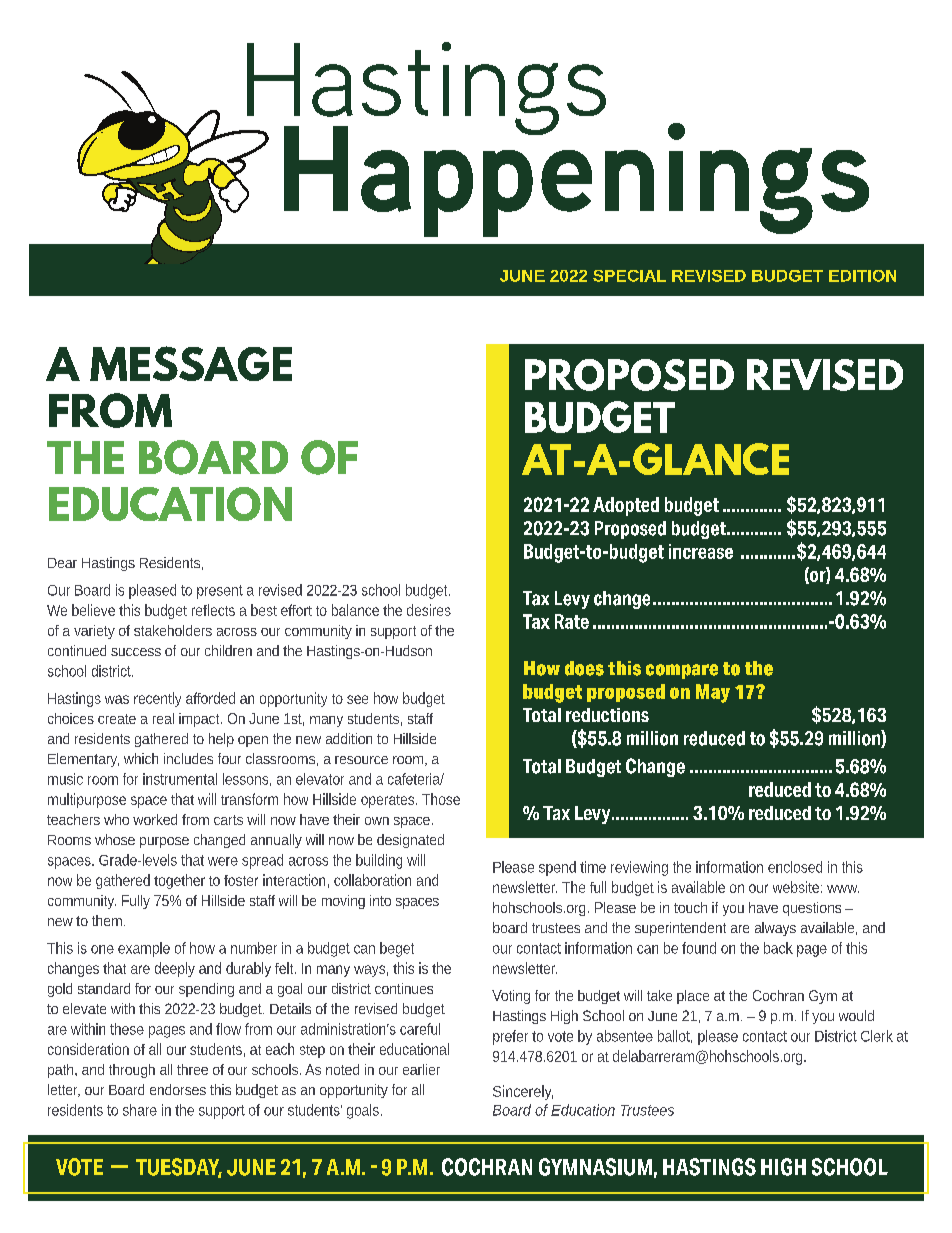 This screenshot has width=952, height=1233. Describe the element at coordinates (795, 867) in the screenshot. I see `enclosed` at that location.
